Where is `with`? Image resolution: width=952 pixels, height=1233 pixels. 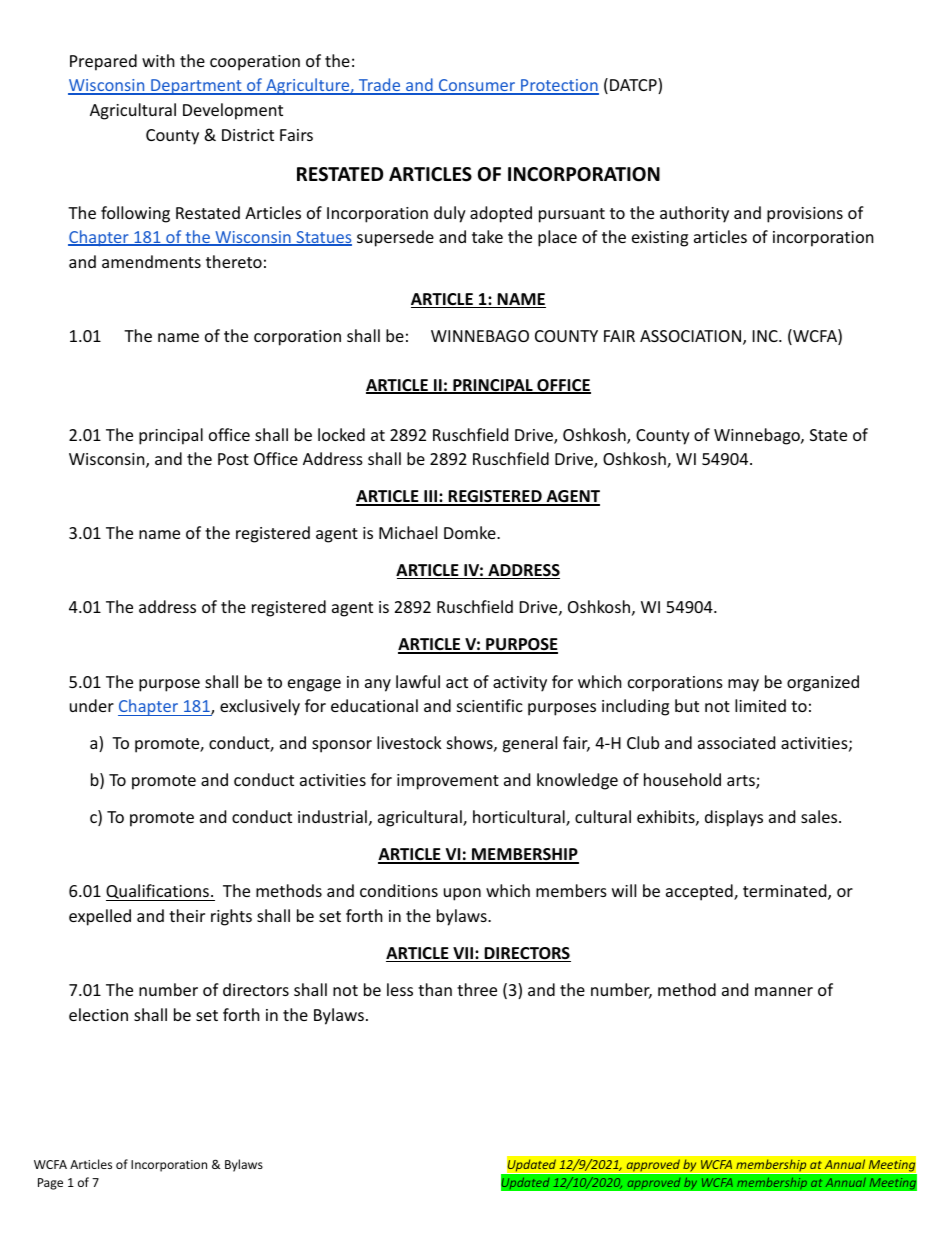
with is located at coordinates (158, 60).
